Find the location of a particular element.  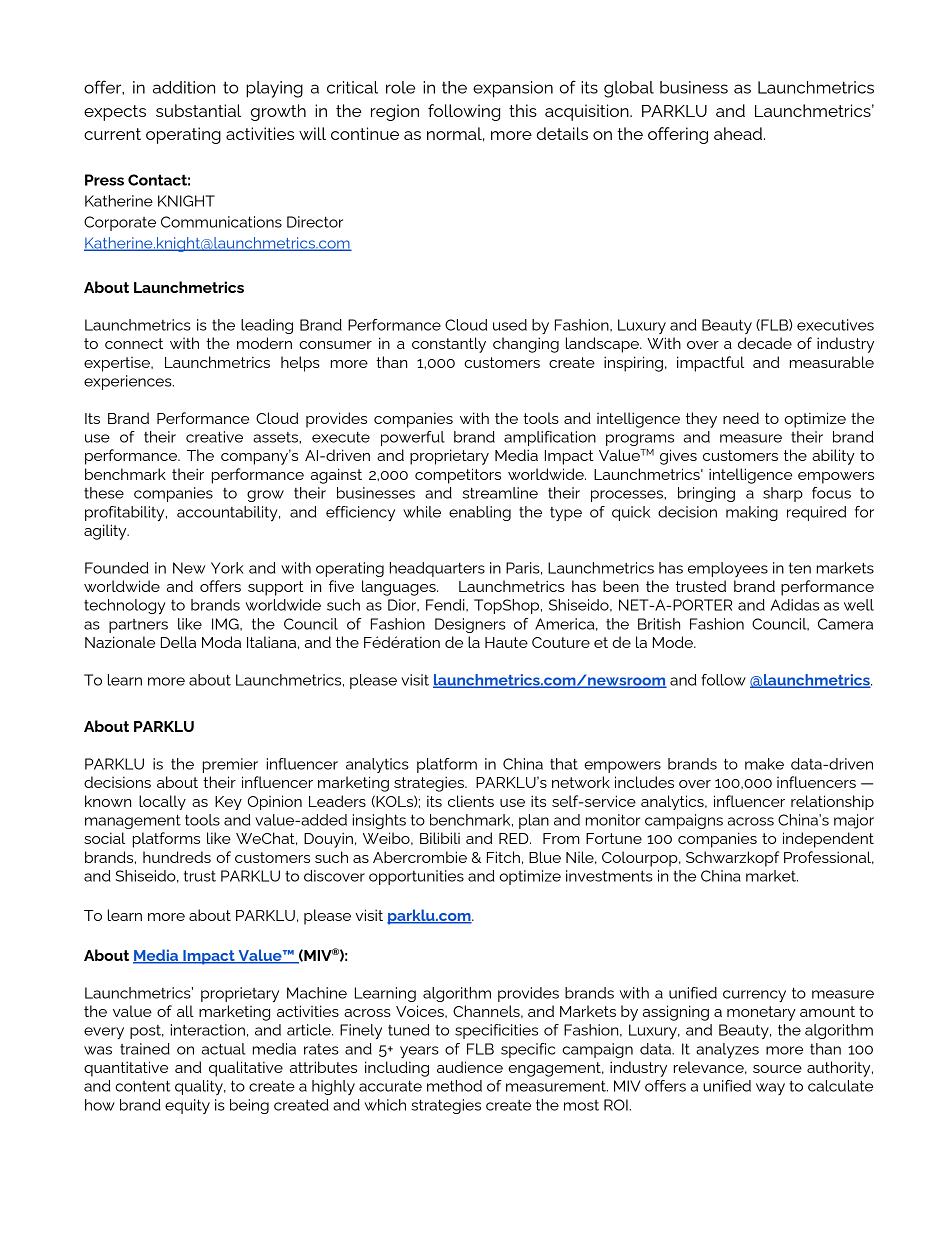

ahead is located at coordinates (738, 133).
